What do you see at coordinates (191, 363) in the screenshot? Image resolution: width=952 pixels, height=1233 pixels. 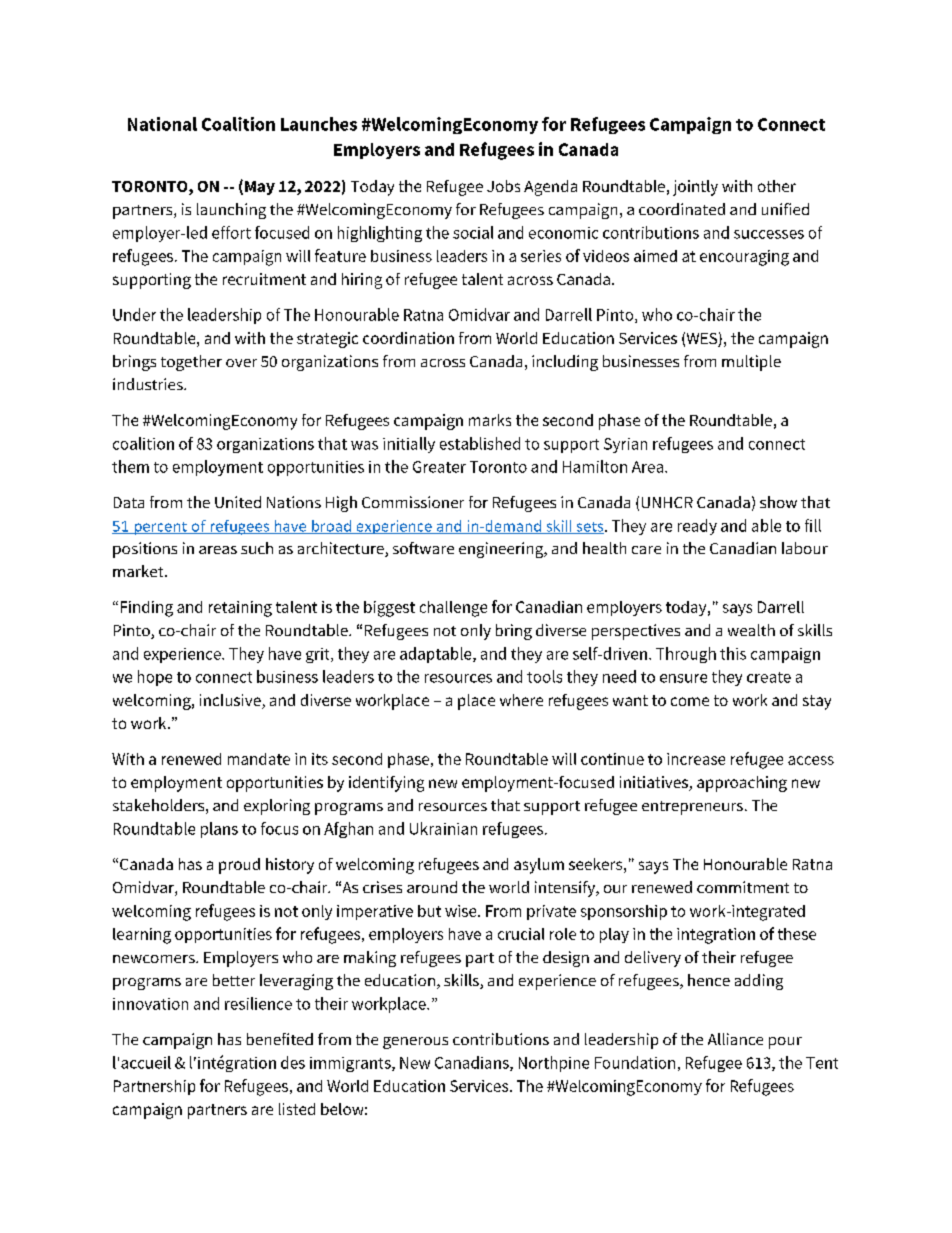 I see `together` at bounding box center [191, 363].
